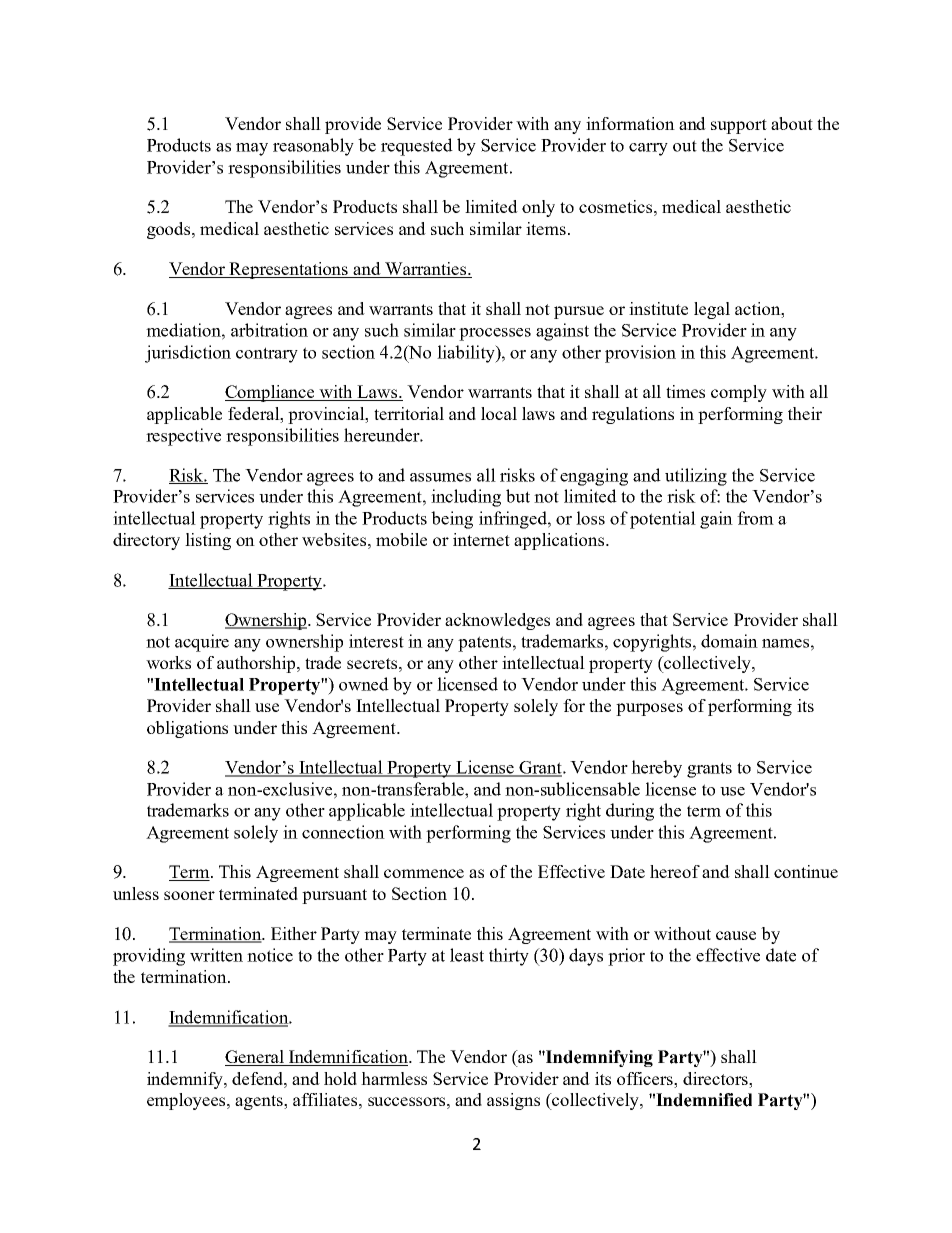  What do you see at coordinates (188, 354) in the image?
I see `jurisdiction` at bounding box center [188, 354].
